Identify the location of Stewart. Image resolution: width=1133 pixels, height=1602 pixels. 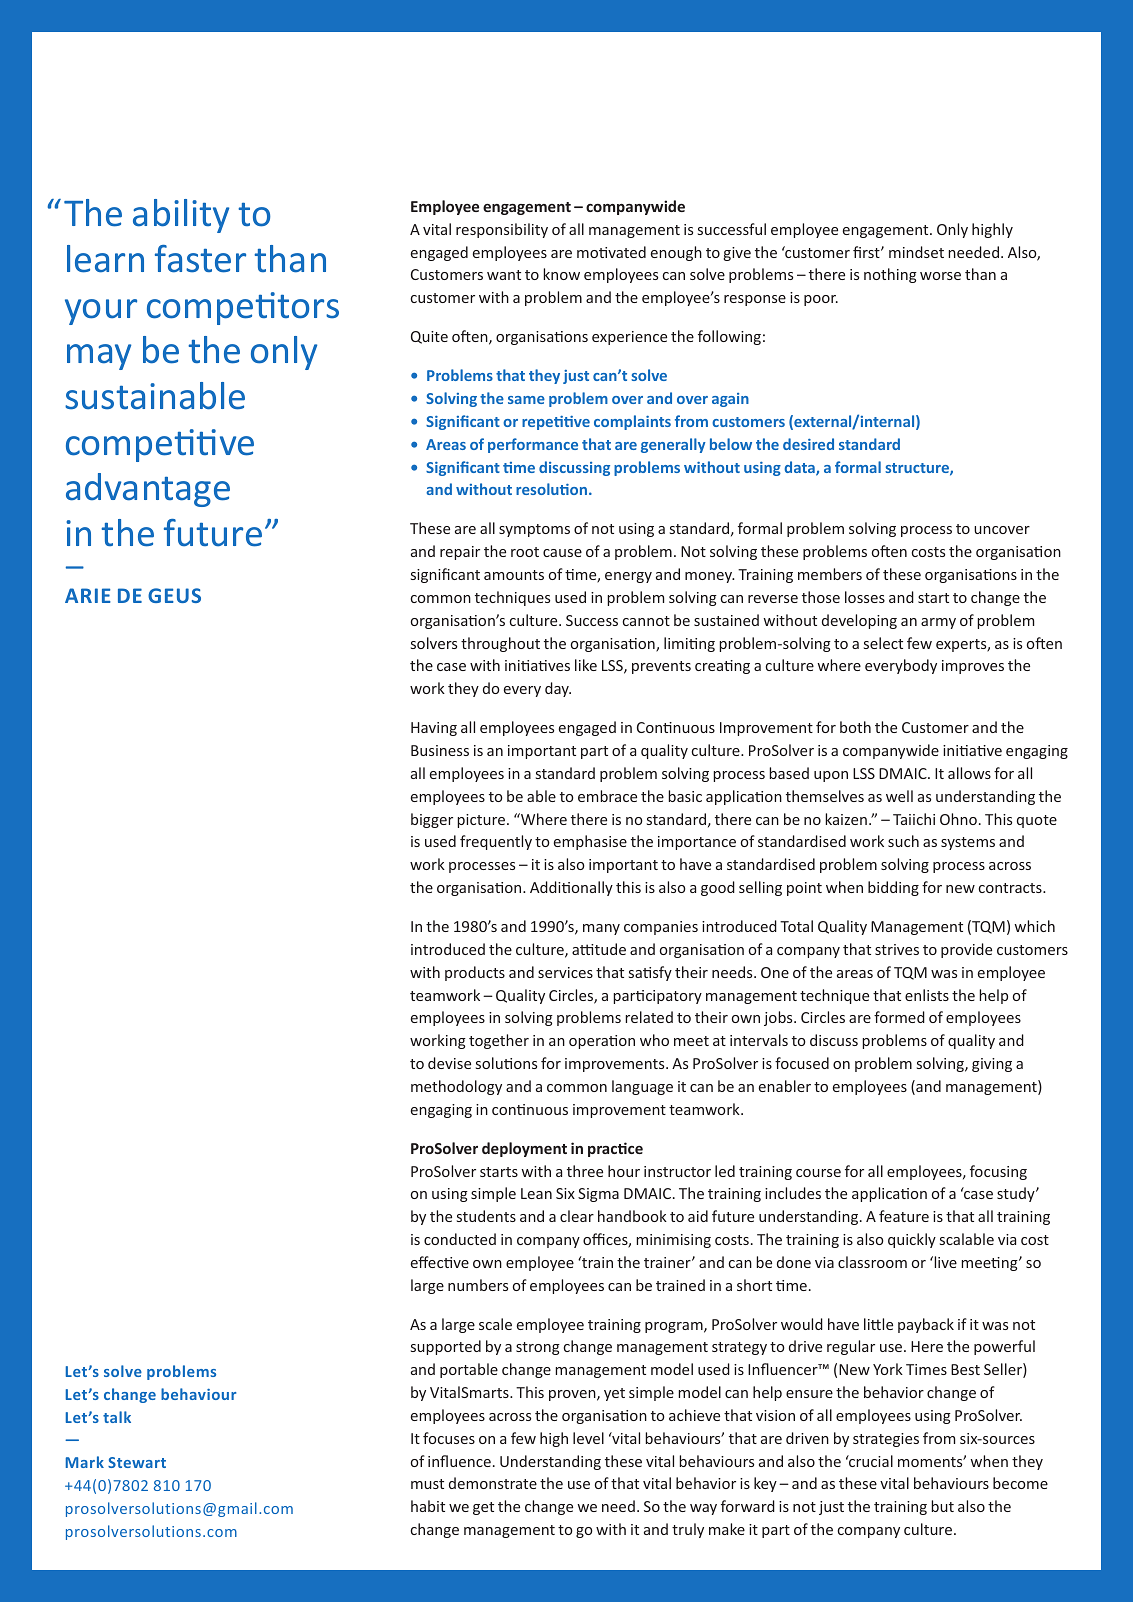
(137, 1462).
